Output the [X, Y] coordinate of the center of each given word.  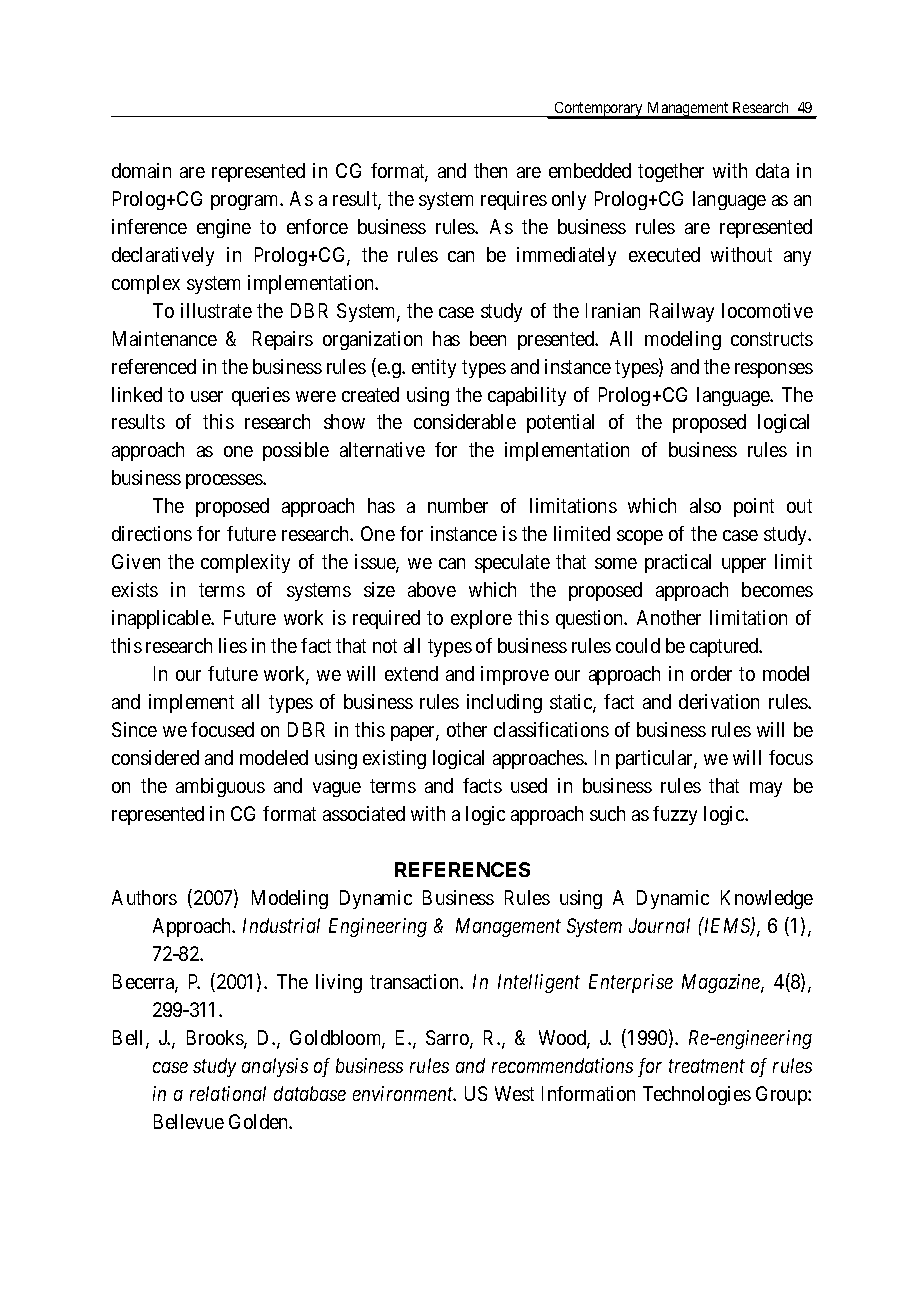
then [490, 170]
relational [228, 1093]
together [671, 172]
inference [149, 226]
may [766, 789]
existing [394, 759]
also [705, 505]
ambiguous [220, 787]
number [458, 505]
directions [152, 533]
